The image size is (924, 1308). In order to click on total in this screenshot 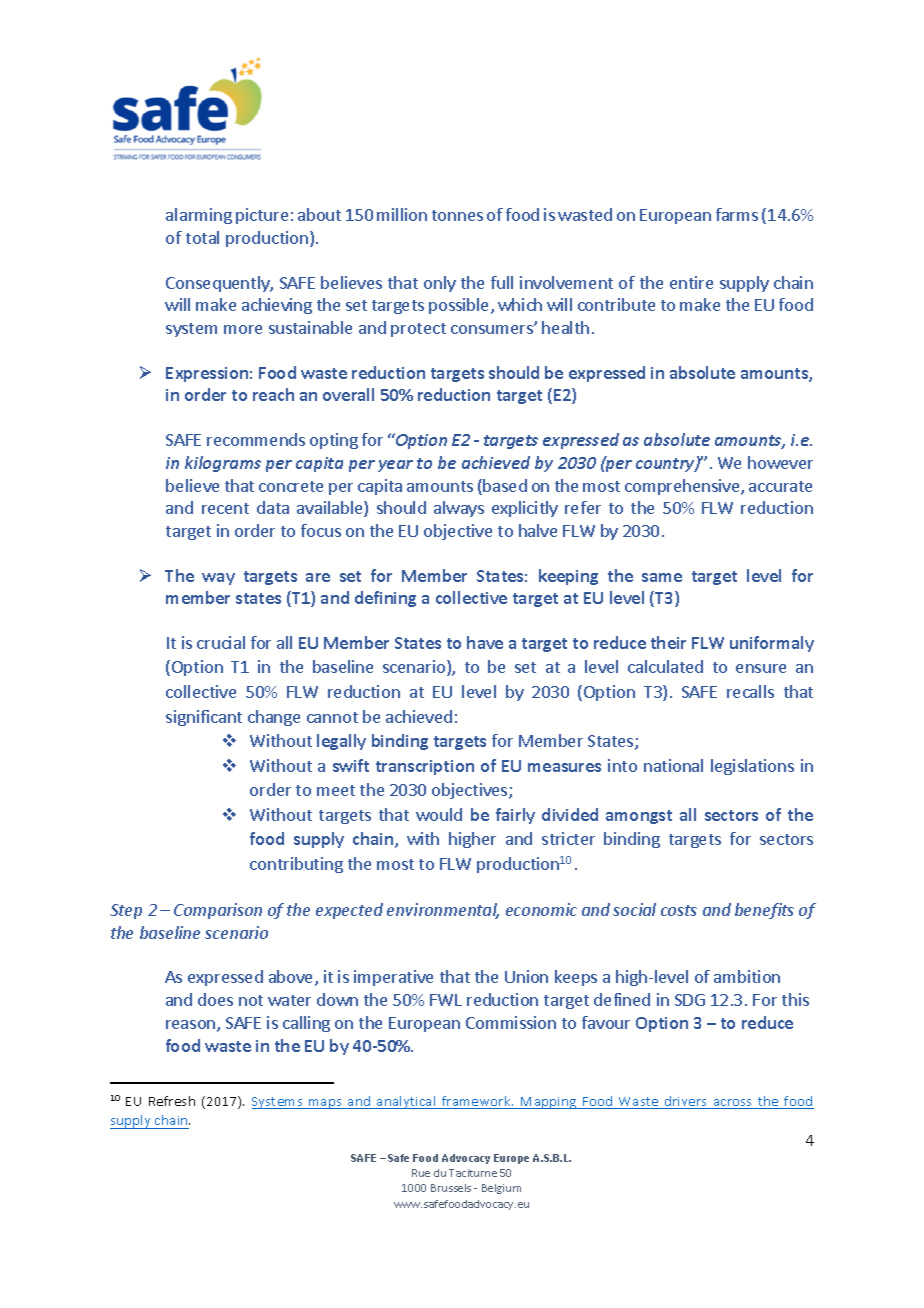, I will do `click(202, 237)`.
